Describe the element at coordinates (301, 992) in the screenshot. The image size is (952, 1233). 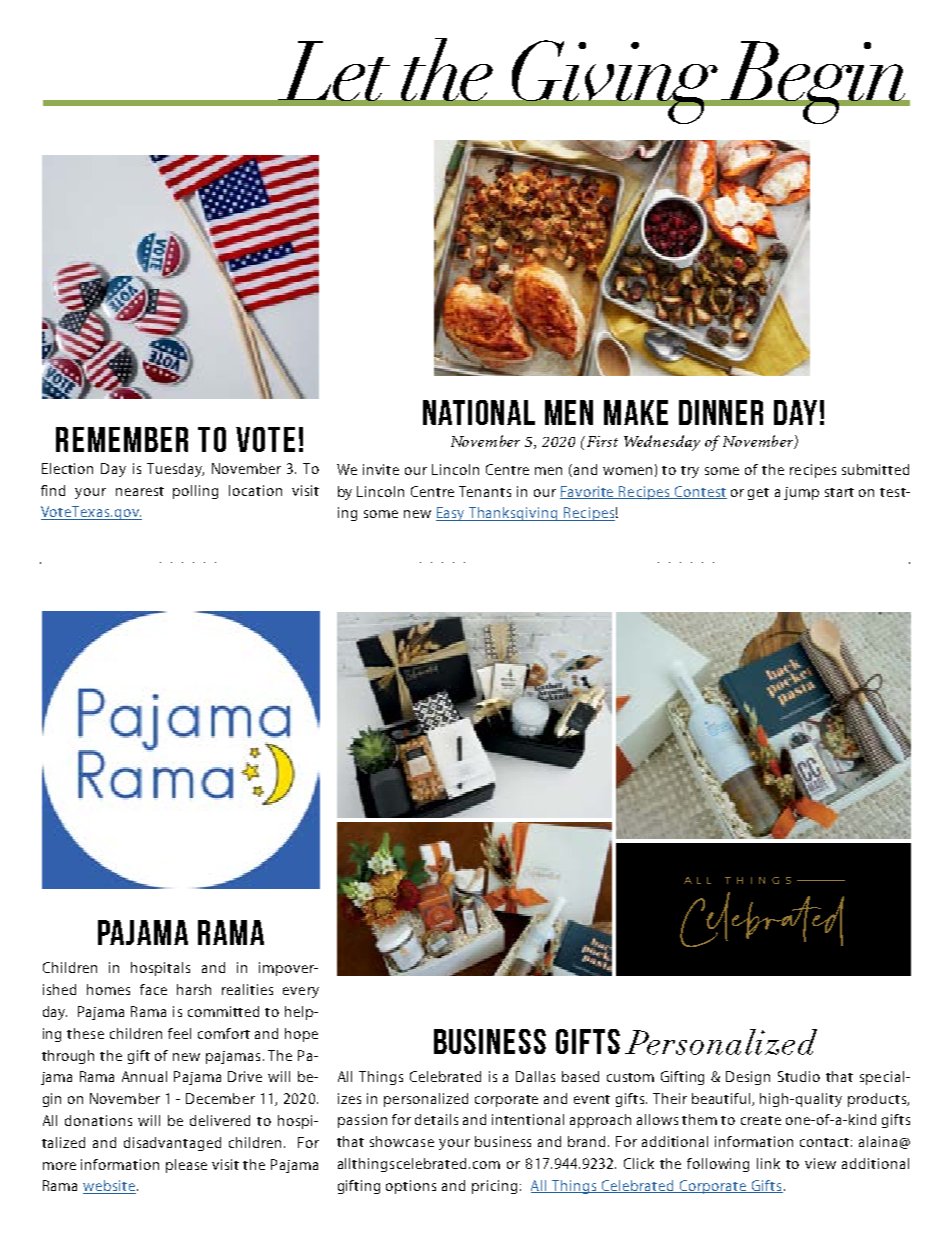
I see `every` at that location.
